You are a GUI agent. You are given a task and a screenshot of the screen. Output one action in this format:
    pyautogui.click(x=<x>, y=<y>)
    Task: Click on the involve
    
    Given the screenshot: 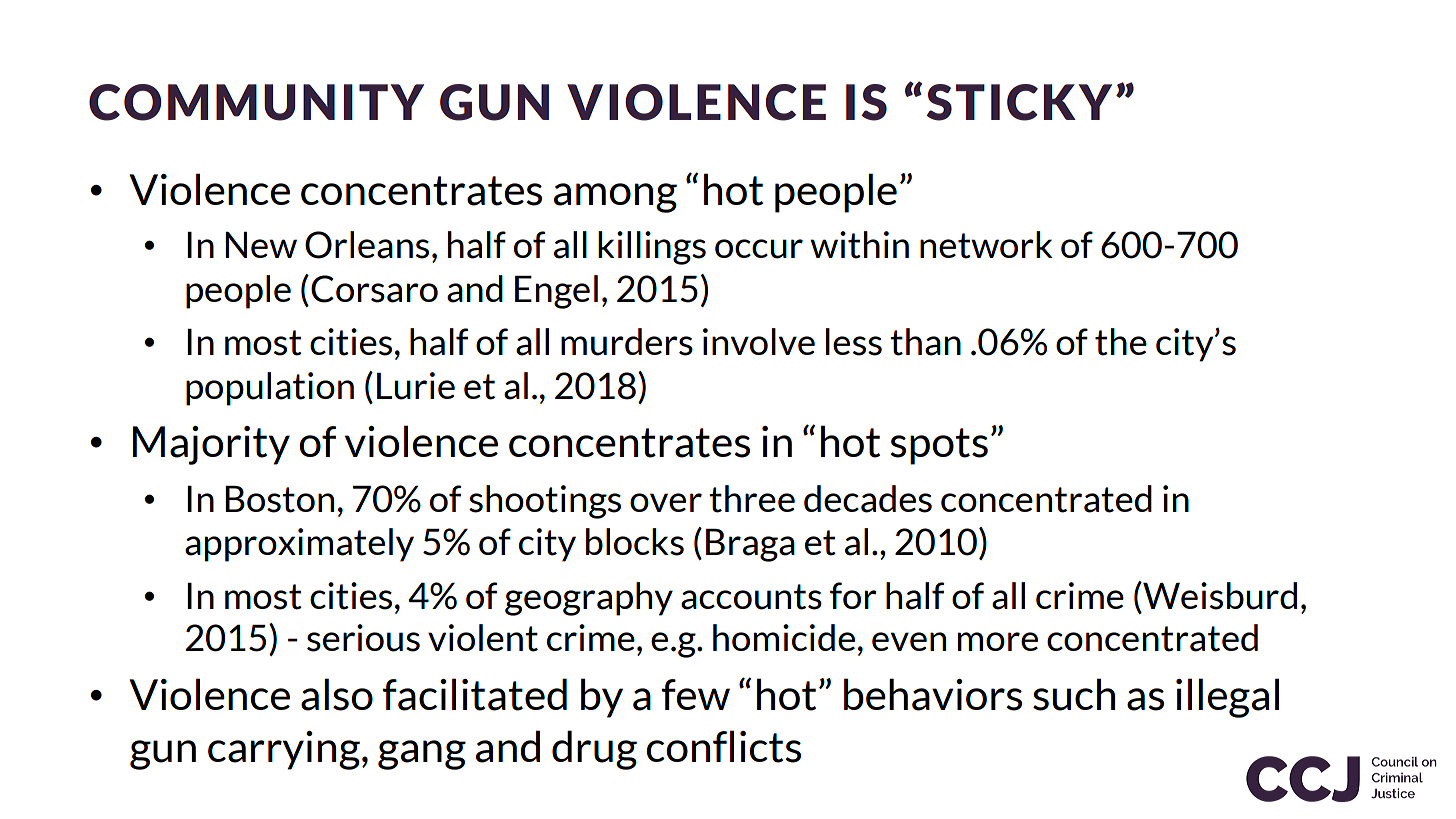 What is the action you would take?
    pyautogui.click(x=759, y=341)
